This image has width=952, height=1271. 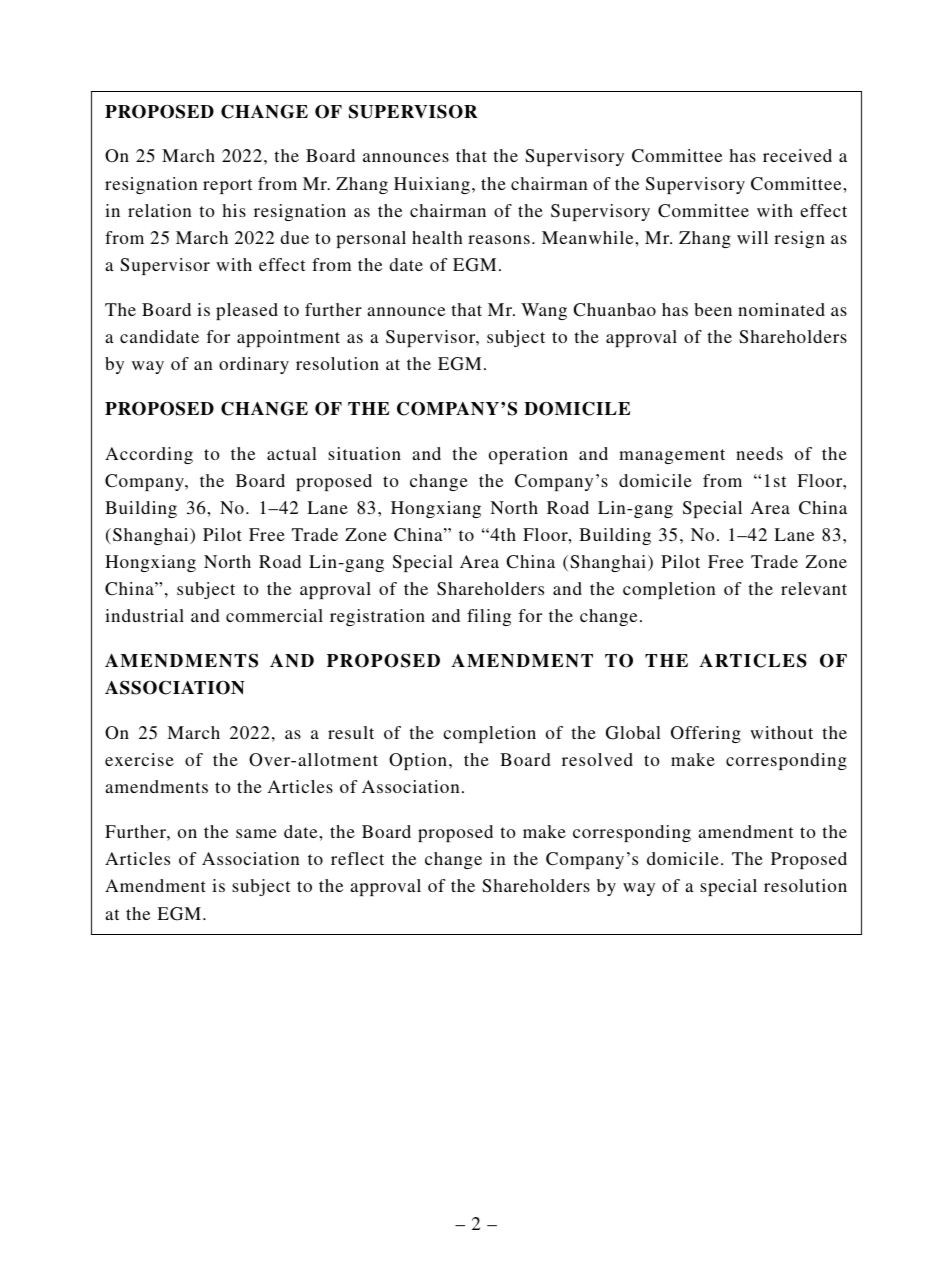 What do you see at coordinates (256, 833) in the image?
I see `same` at bounding box center [256, 833].
